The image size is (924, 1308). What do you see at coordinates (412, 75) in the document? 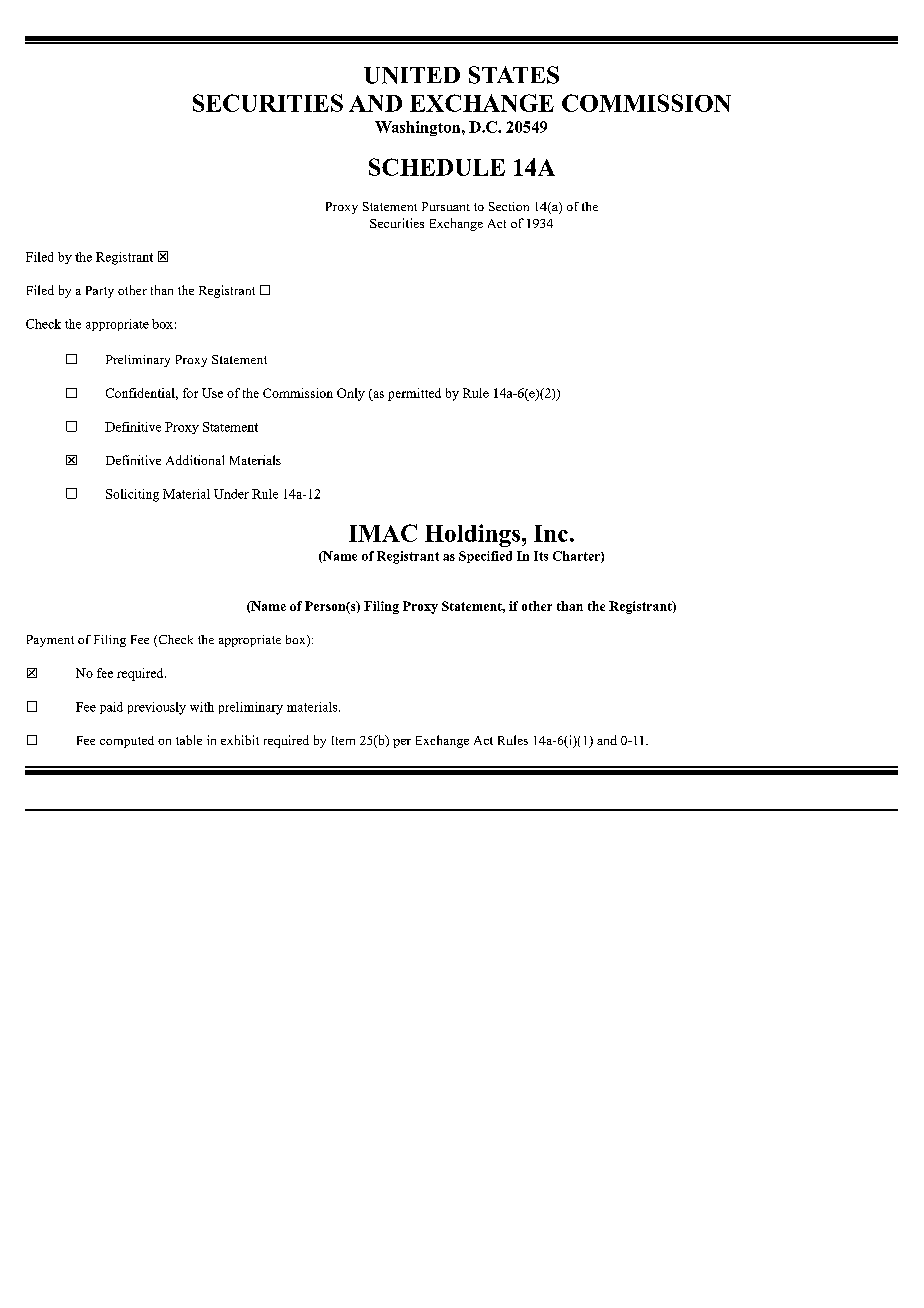
I see `UNITED` at bounding box center [412, 75].
